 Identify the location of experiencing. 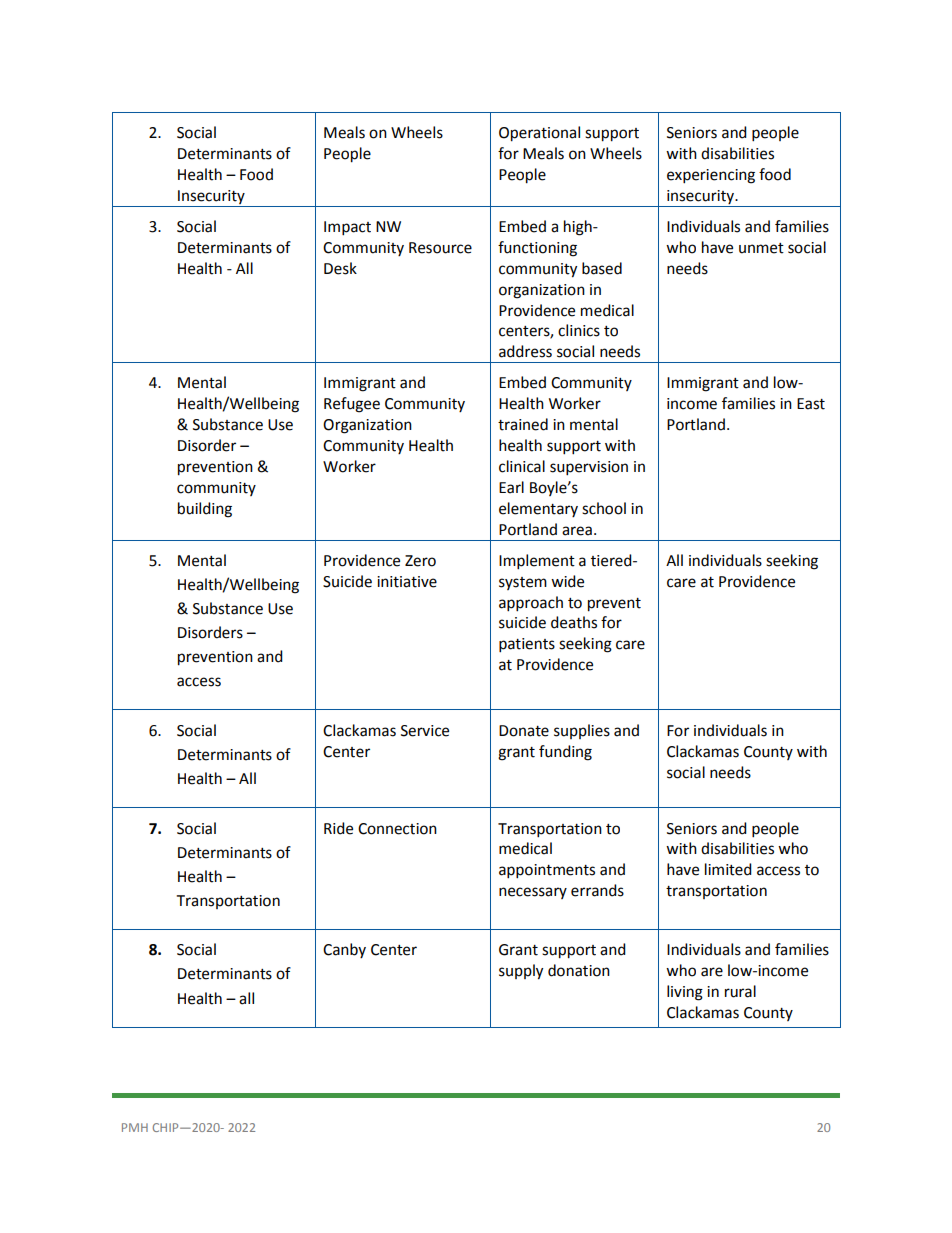
(711, 176).
